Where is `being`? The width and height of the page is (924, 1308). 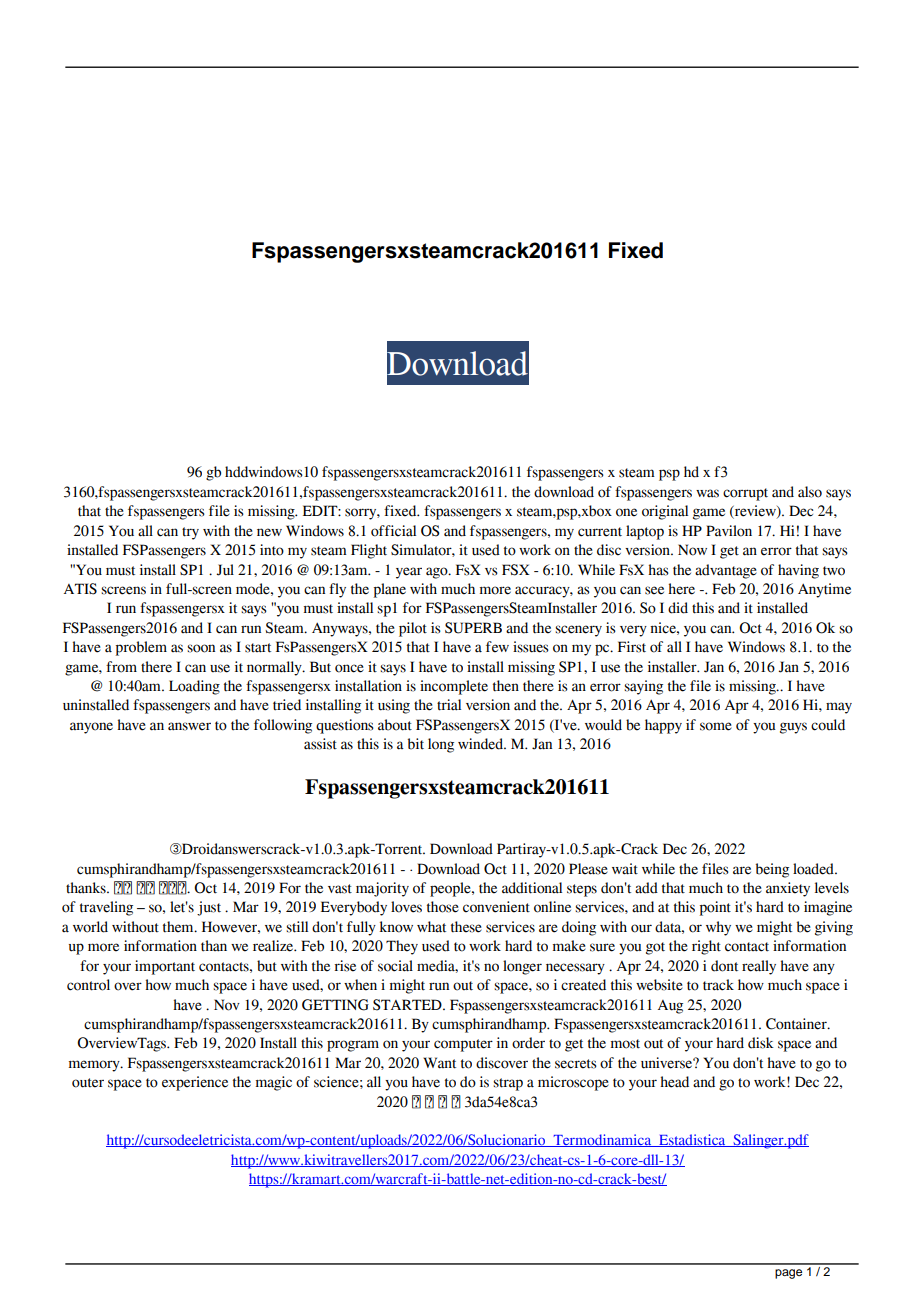 being is located at coordinates (772, 870).
